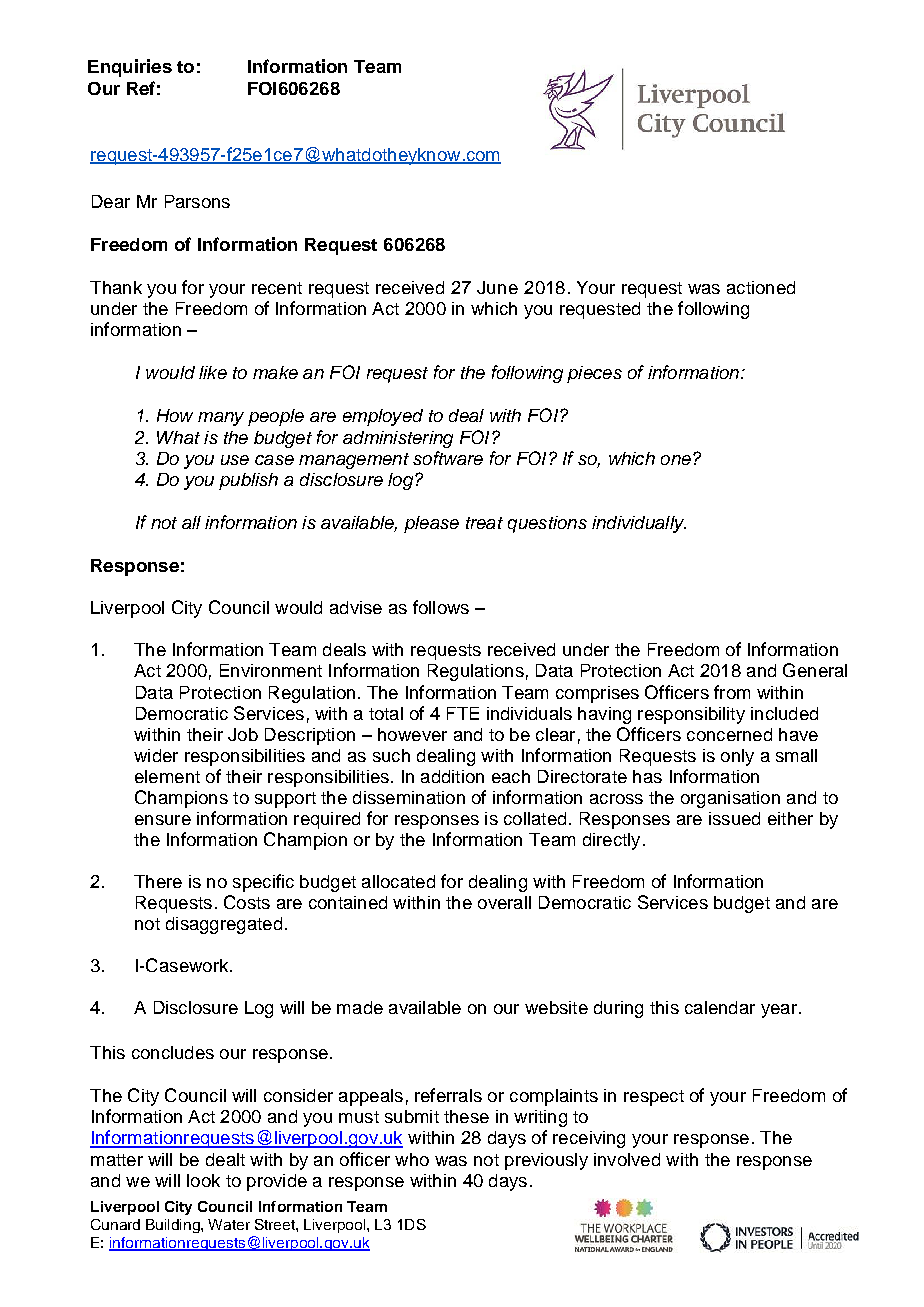 Image resolution: width=924 pixels, height=1307 pixels. What do you see at coordinates (163, 820) in the screenshot?
I see `ensure` at bounding box center [163, 820].
